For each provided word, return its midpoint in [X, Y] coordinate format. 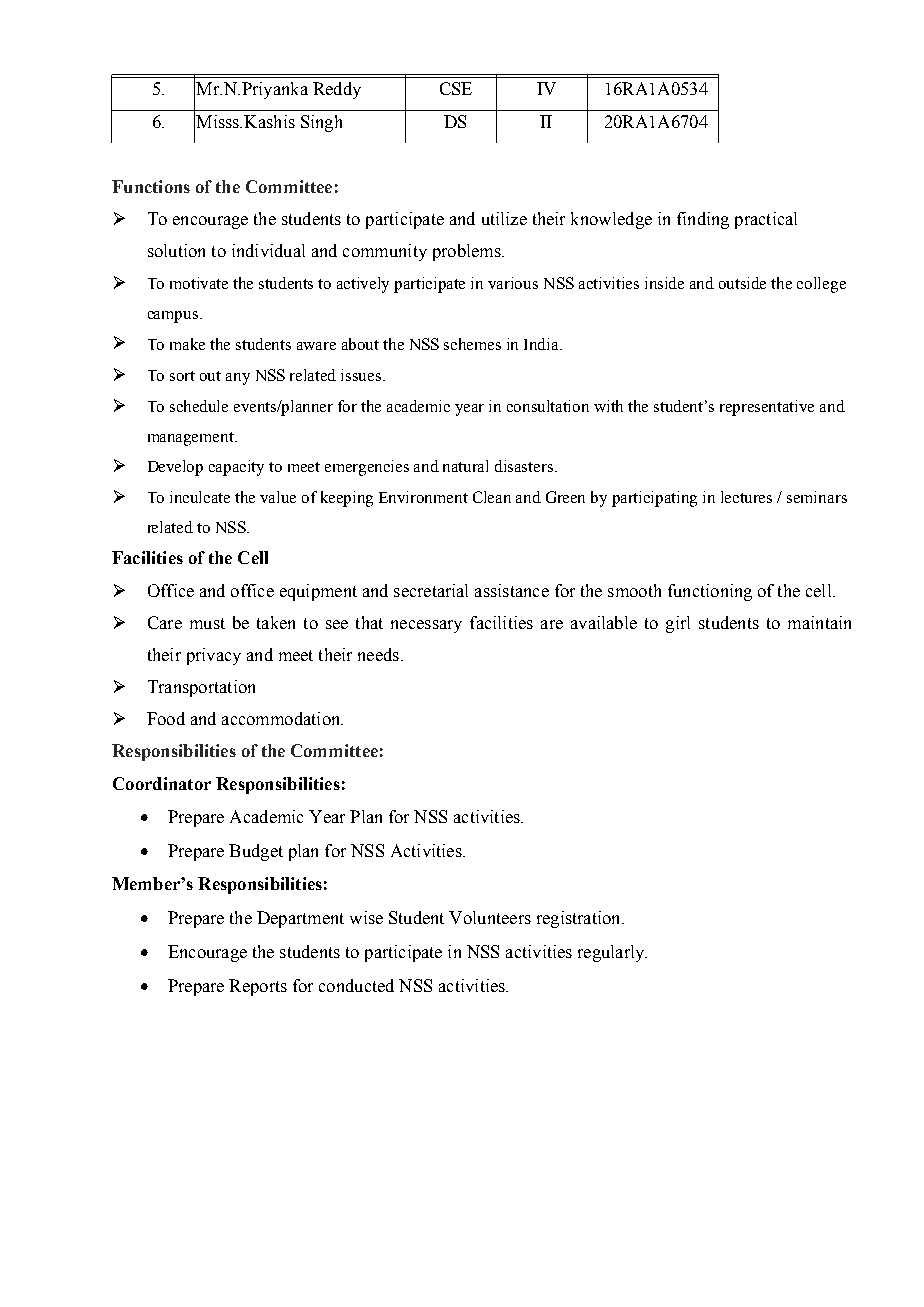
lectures [746, 497]
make [187, 344]
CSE [456, 88]
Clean [492, 497]
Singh [321, 123]
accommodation [282, 718]
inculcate [200, 497]
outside [742, 283]
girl [678, 624]
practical [766, 220]
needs [378, 654]
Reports [258, 987]
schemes [472, 344]
